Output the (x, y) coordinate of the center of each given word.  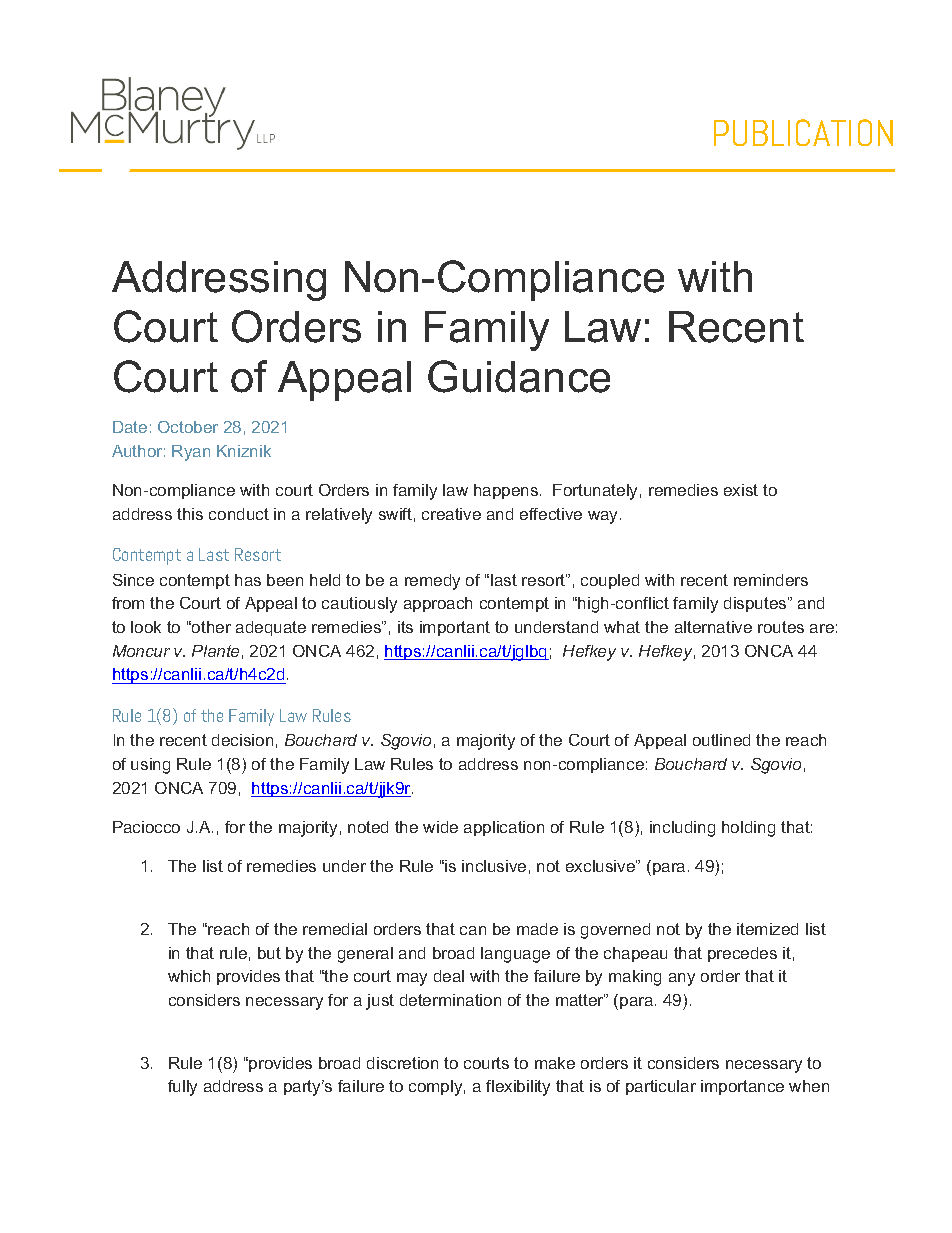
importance (742, 1087)
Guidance (519, 376)
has (248, 580)
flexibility (518, 1088)
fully (182, 1088)
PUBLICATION (803, 132)
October (188, 427)
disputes (756, 604)
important (455, 628)
